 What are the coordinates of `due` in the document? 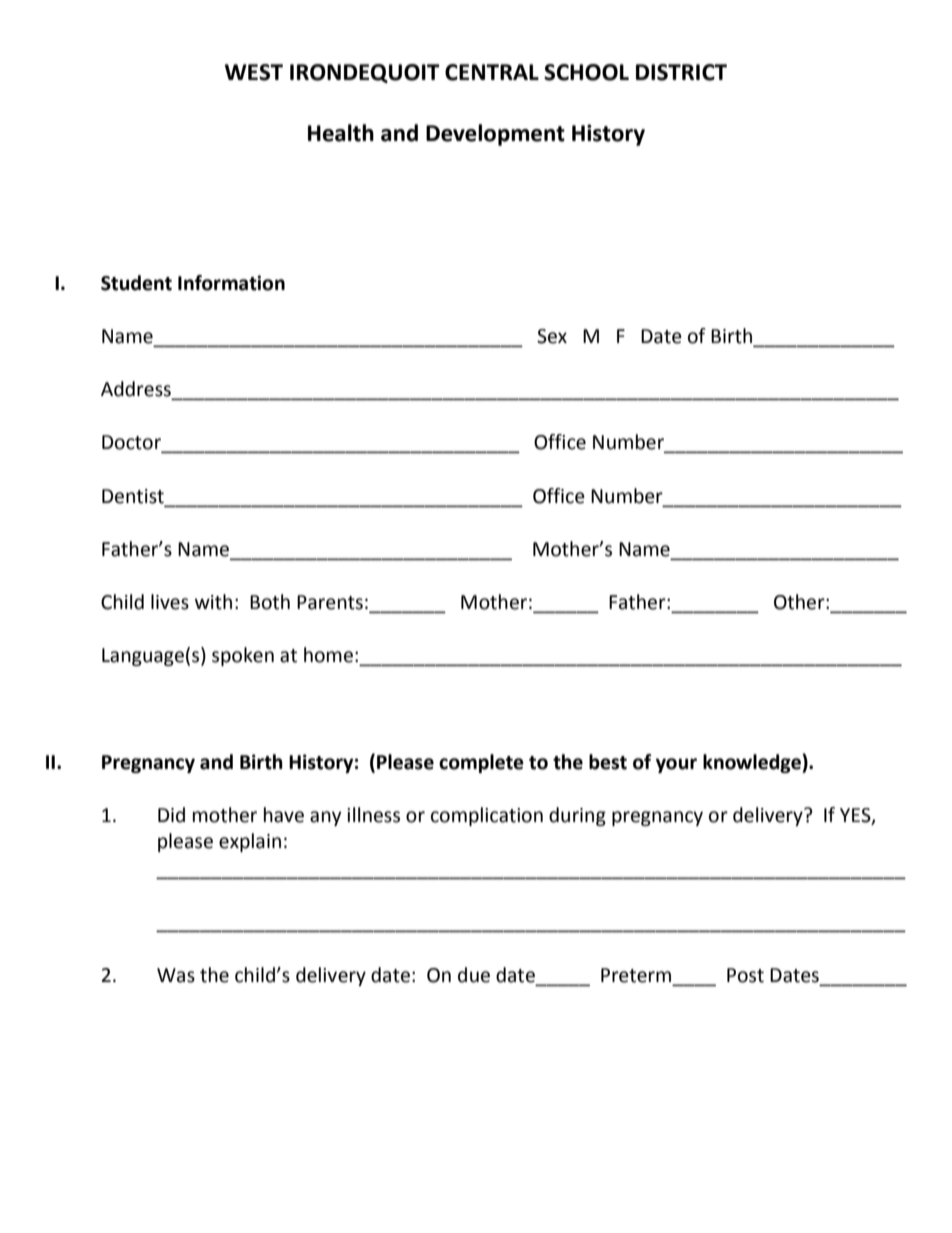 It's located at (474, 975).
